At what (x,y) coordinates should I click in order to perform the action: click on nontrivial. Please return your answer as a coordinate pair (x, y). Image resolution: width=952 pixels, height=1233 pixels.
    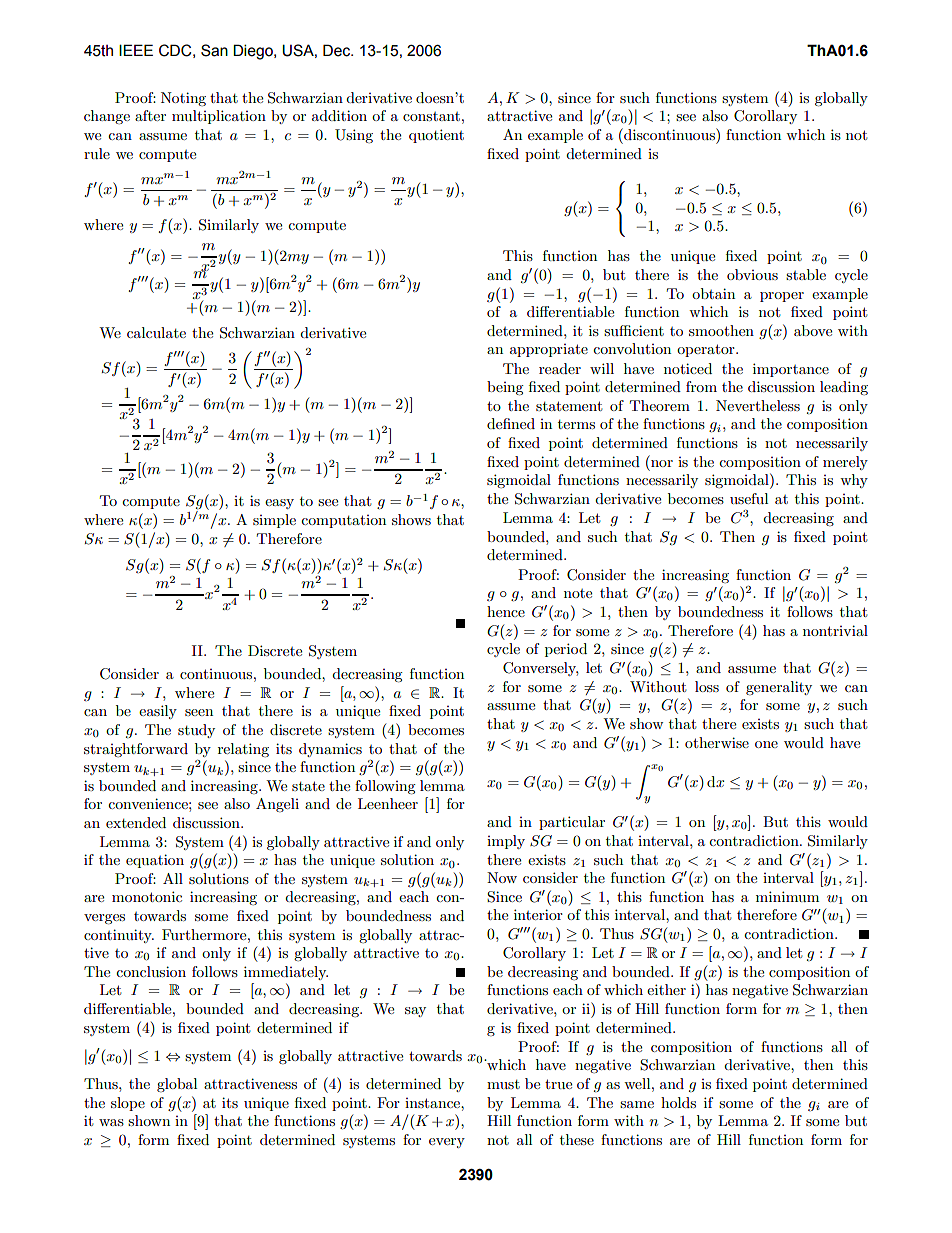
    Looking at the image, I should click on (835, 630).
